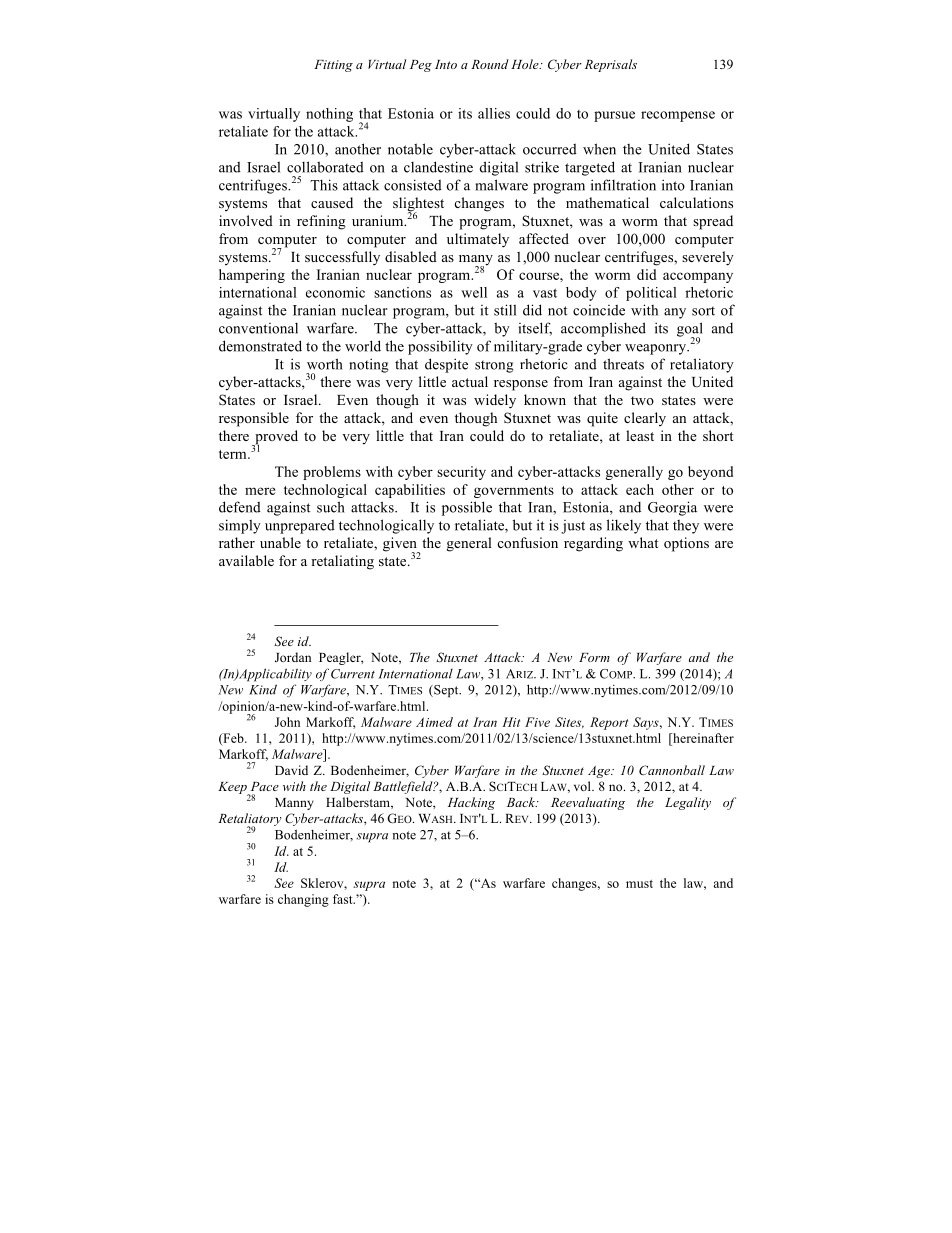 The height and width of the screenshot is (1233, 952). Describe the element at coordinates (303, 900) in the screenshot. I see `changing` at that location.
